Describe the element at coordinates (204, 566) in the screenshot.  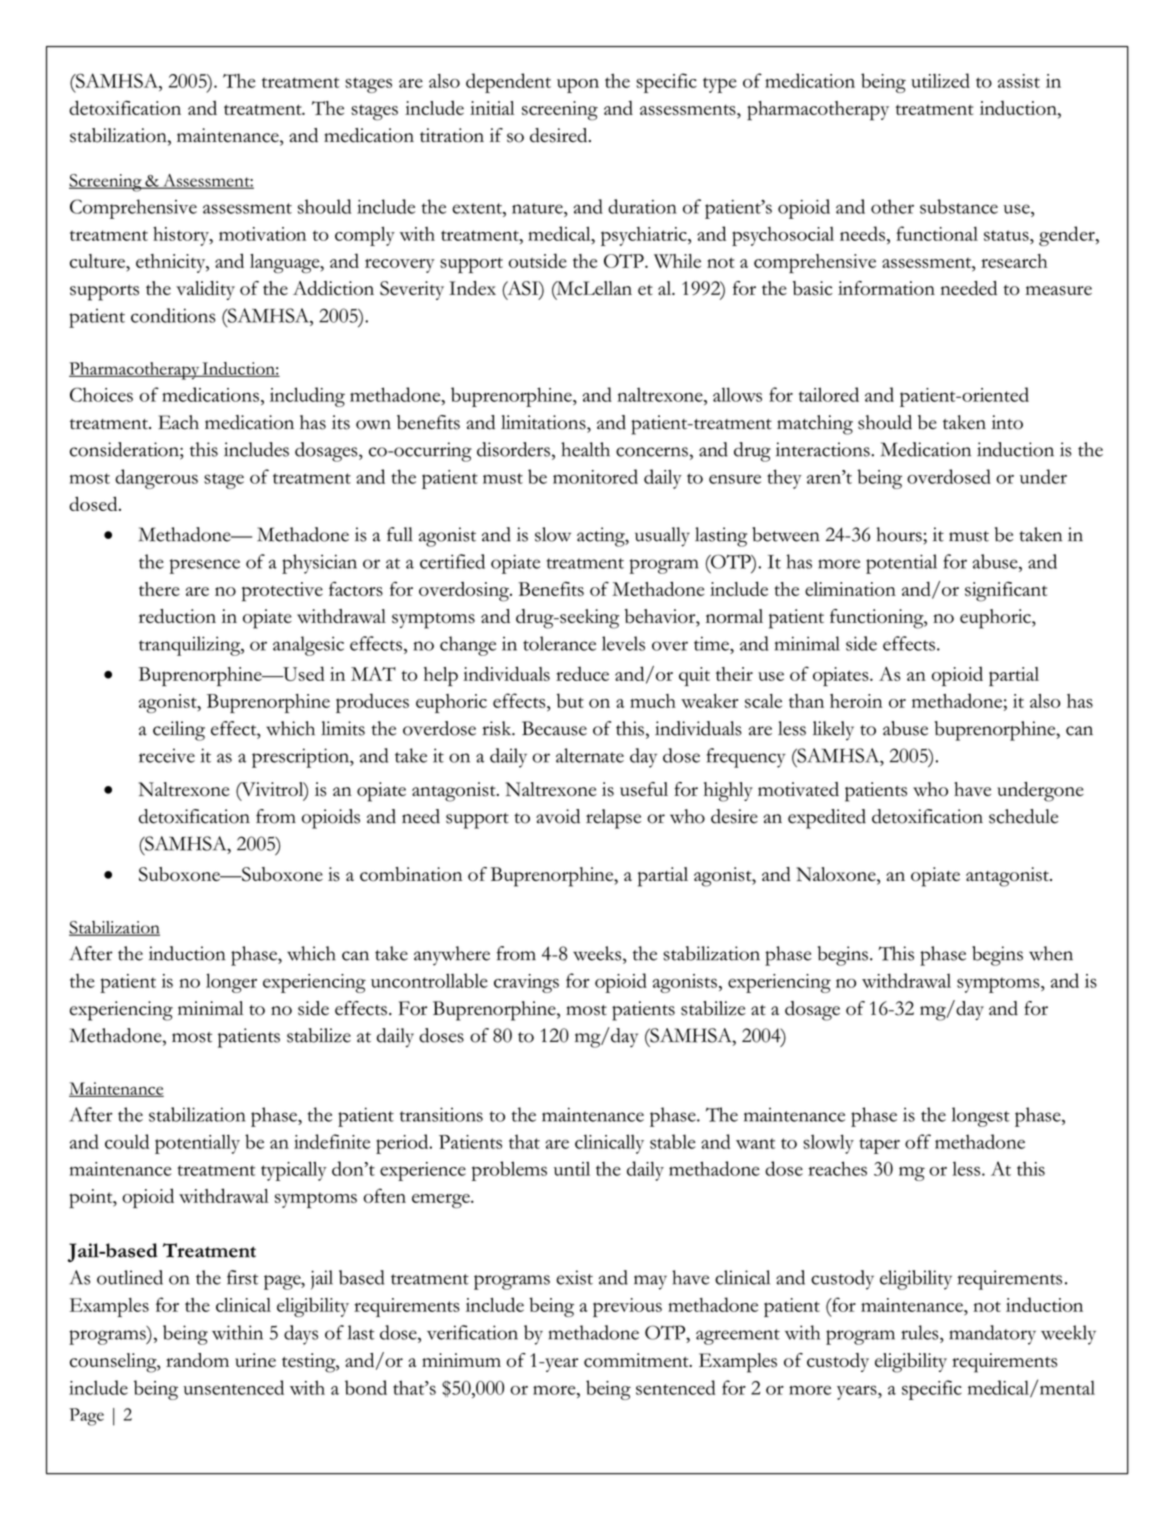
I see `presence` at that location.
